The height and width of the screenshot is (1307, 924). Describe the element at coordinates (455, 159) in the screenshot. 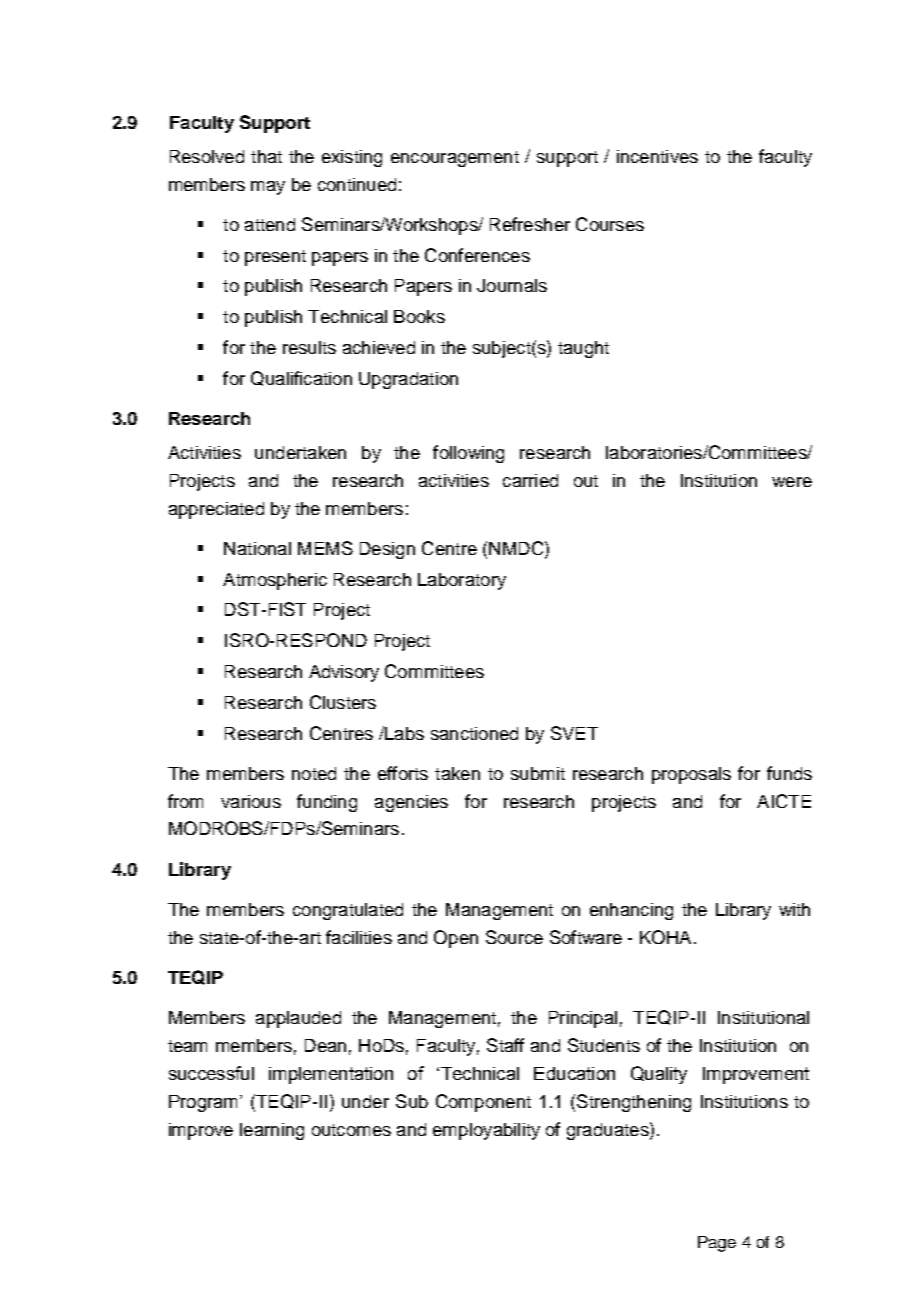

I see `encouragement` at that location.
